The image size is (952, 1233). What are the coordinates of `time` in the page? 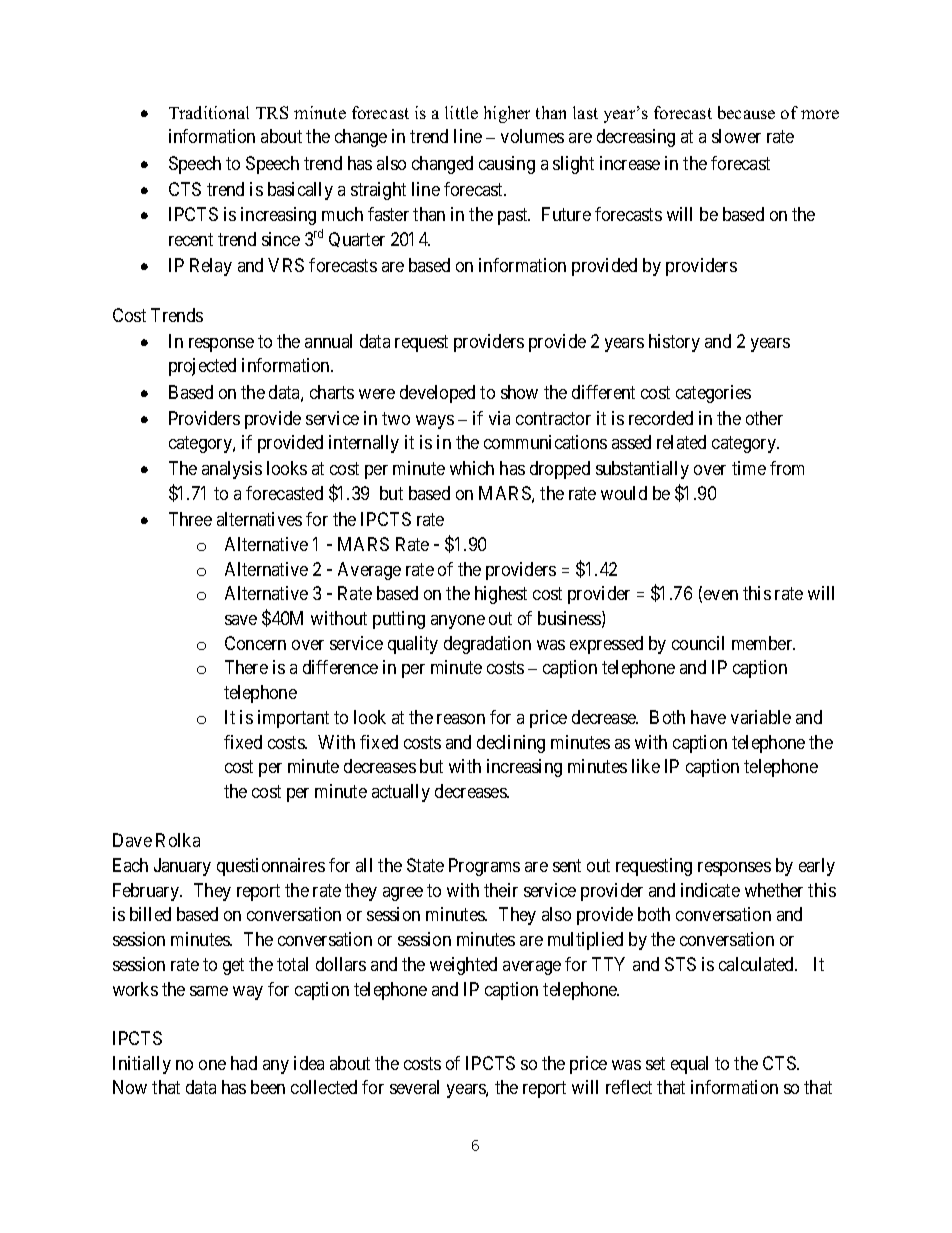 It's located at (749, 468).
